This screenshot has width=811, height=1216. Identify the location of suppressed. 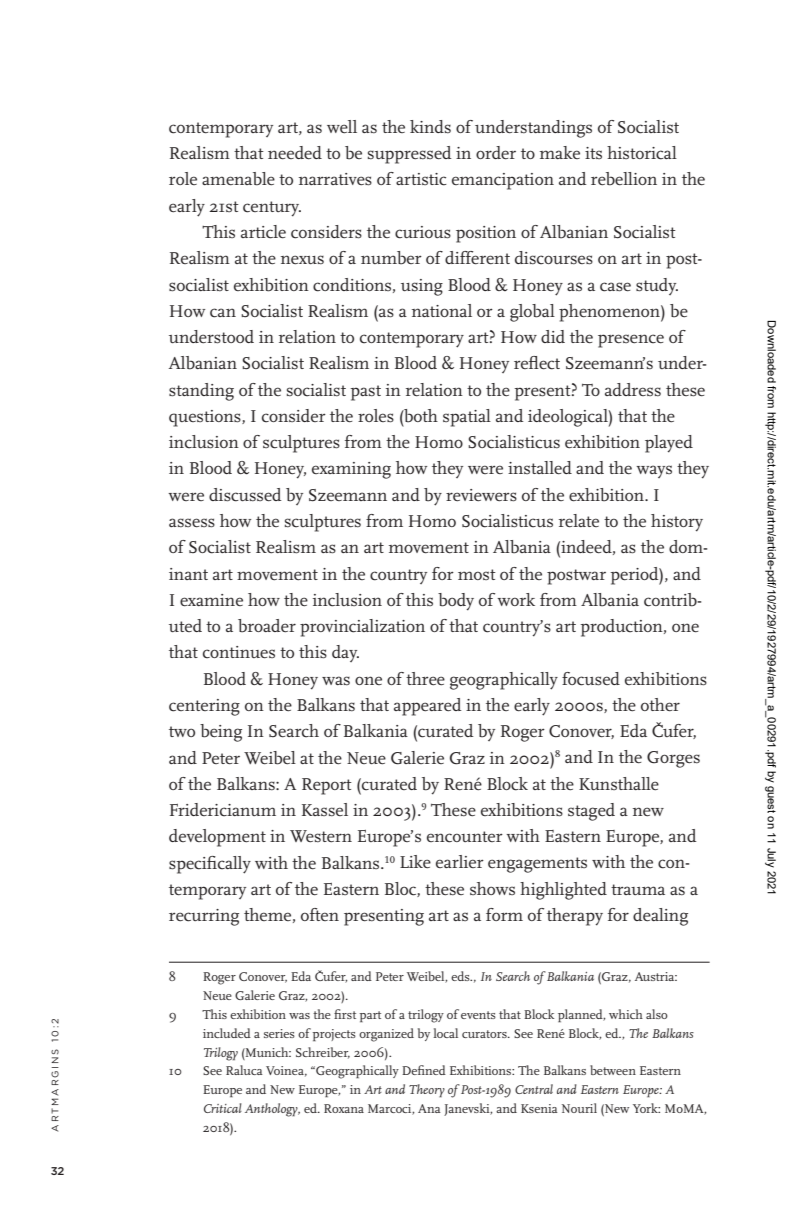
(410, 155).
